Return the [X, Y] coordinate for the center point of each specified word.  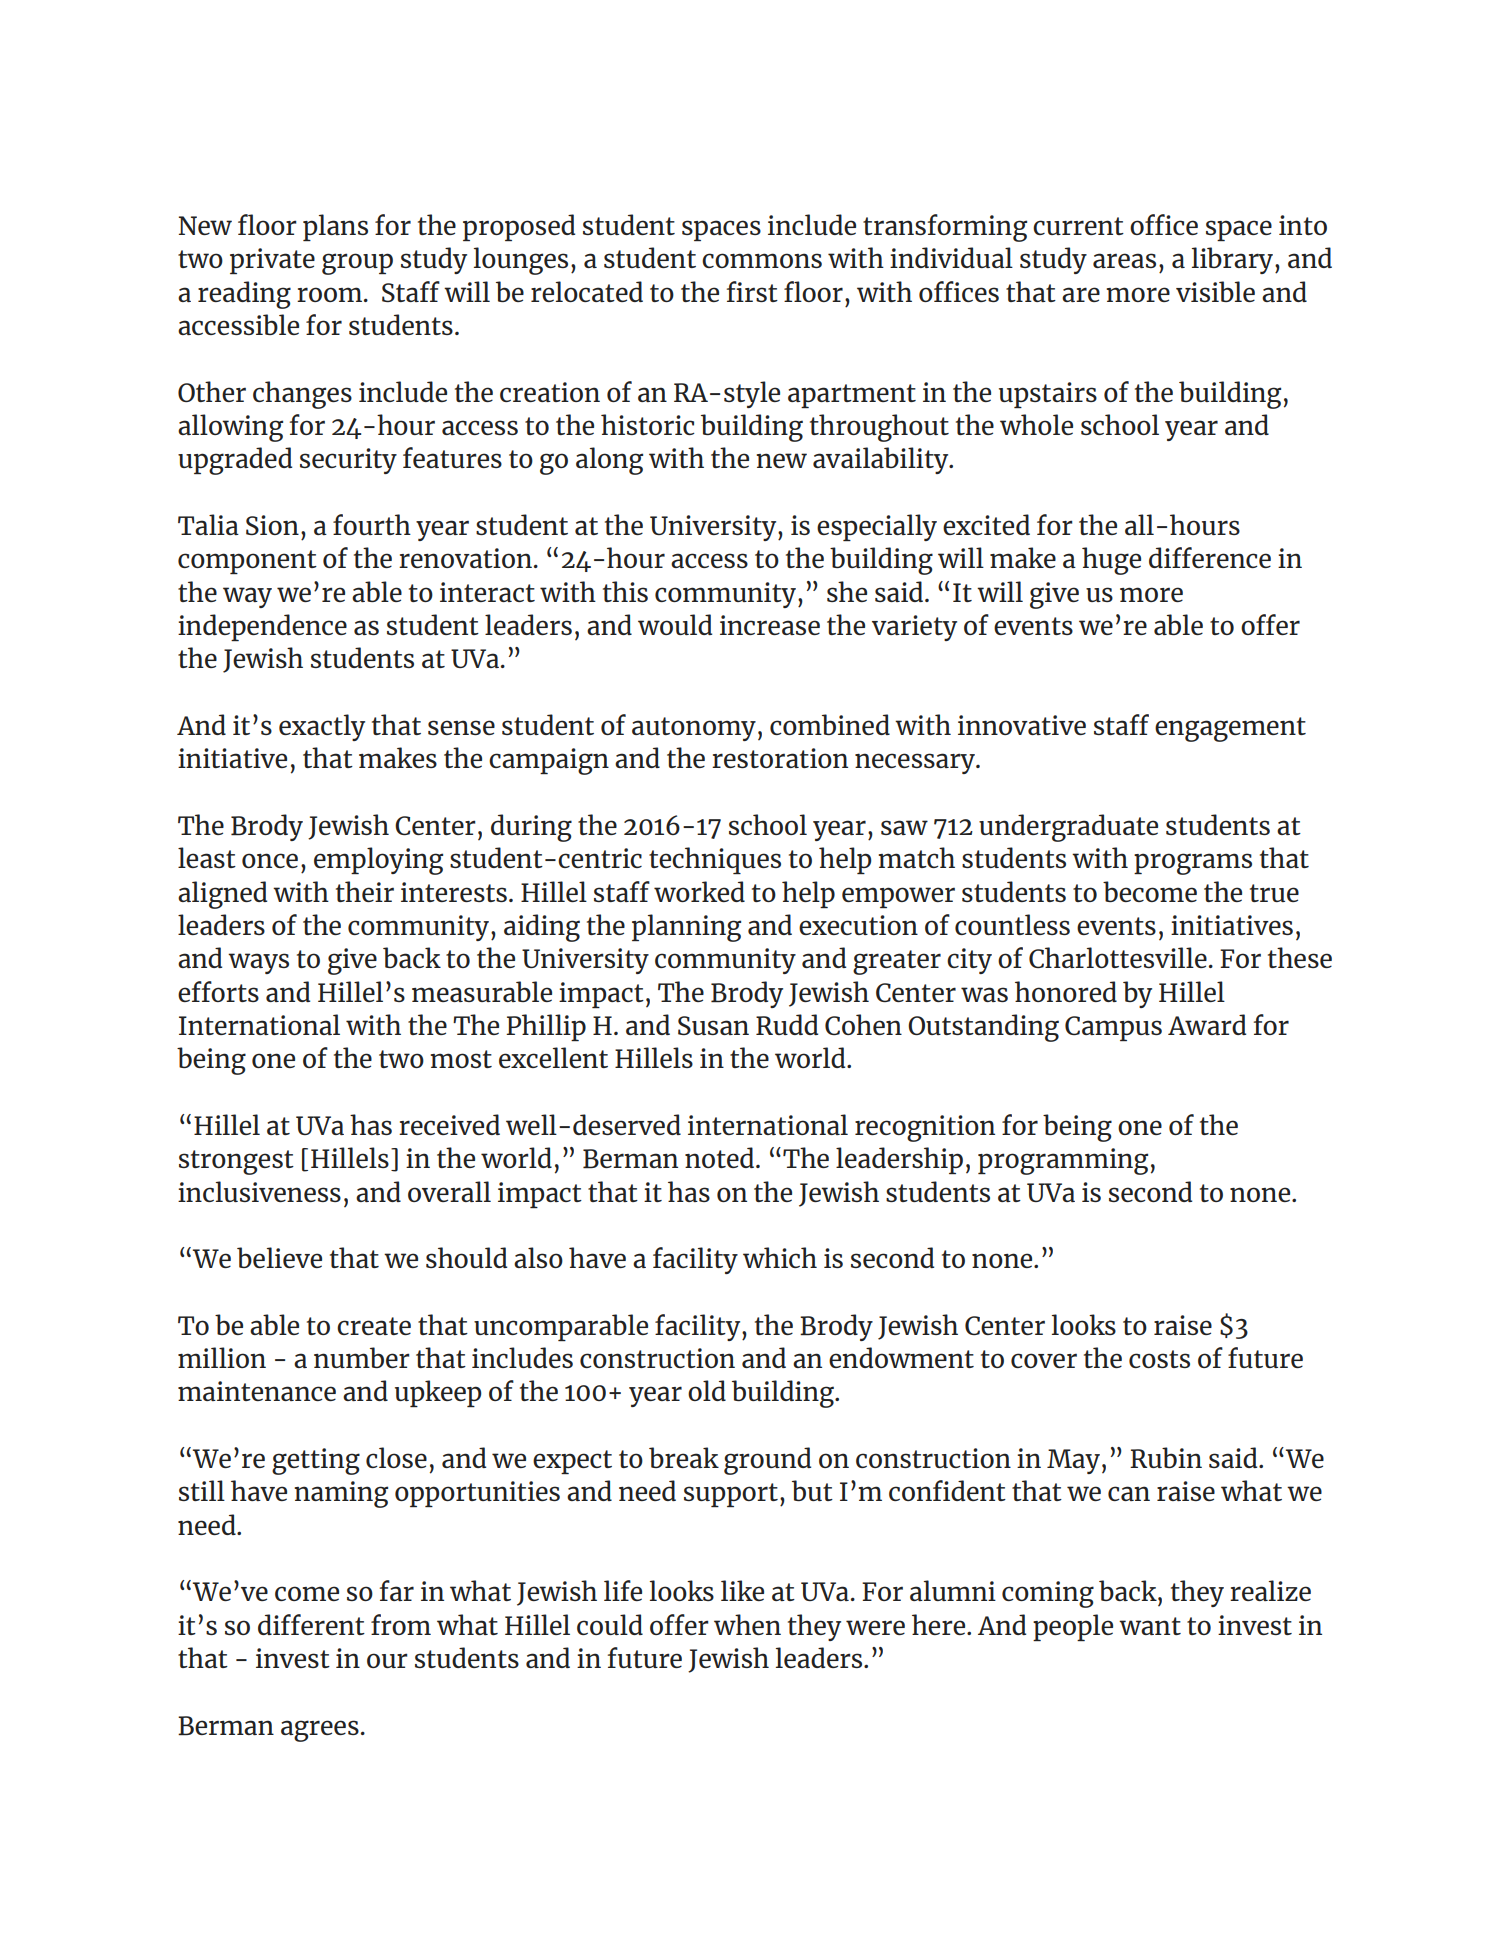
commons [762, 260]
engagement [1230, 729]
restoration [780, 758]
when [747, 1624]
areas [1124, 260]
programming [1063, 1161]
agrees [320, 1731]
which [780, 1257]
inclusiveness [259, 1191]
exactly [322, 727]
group [357, 264]
